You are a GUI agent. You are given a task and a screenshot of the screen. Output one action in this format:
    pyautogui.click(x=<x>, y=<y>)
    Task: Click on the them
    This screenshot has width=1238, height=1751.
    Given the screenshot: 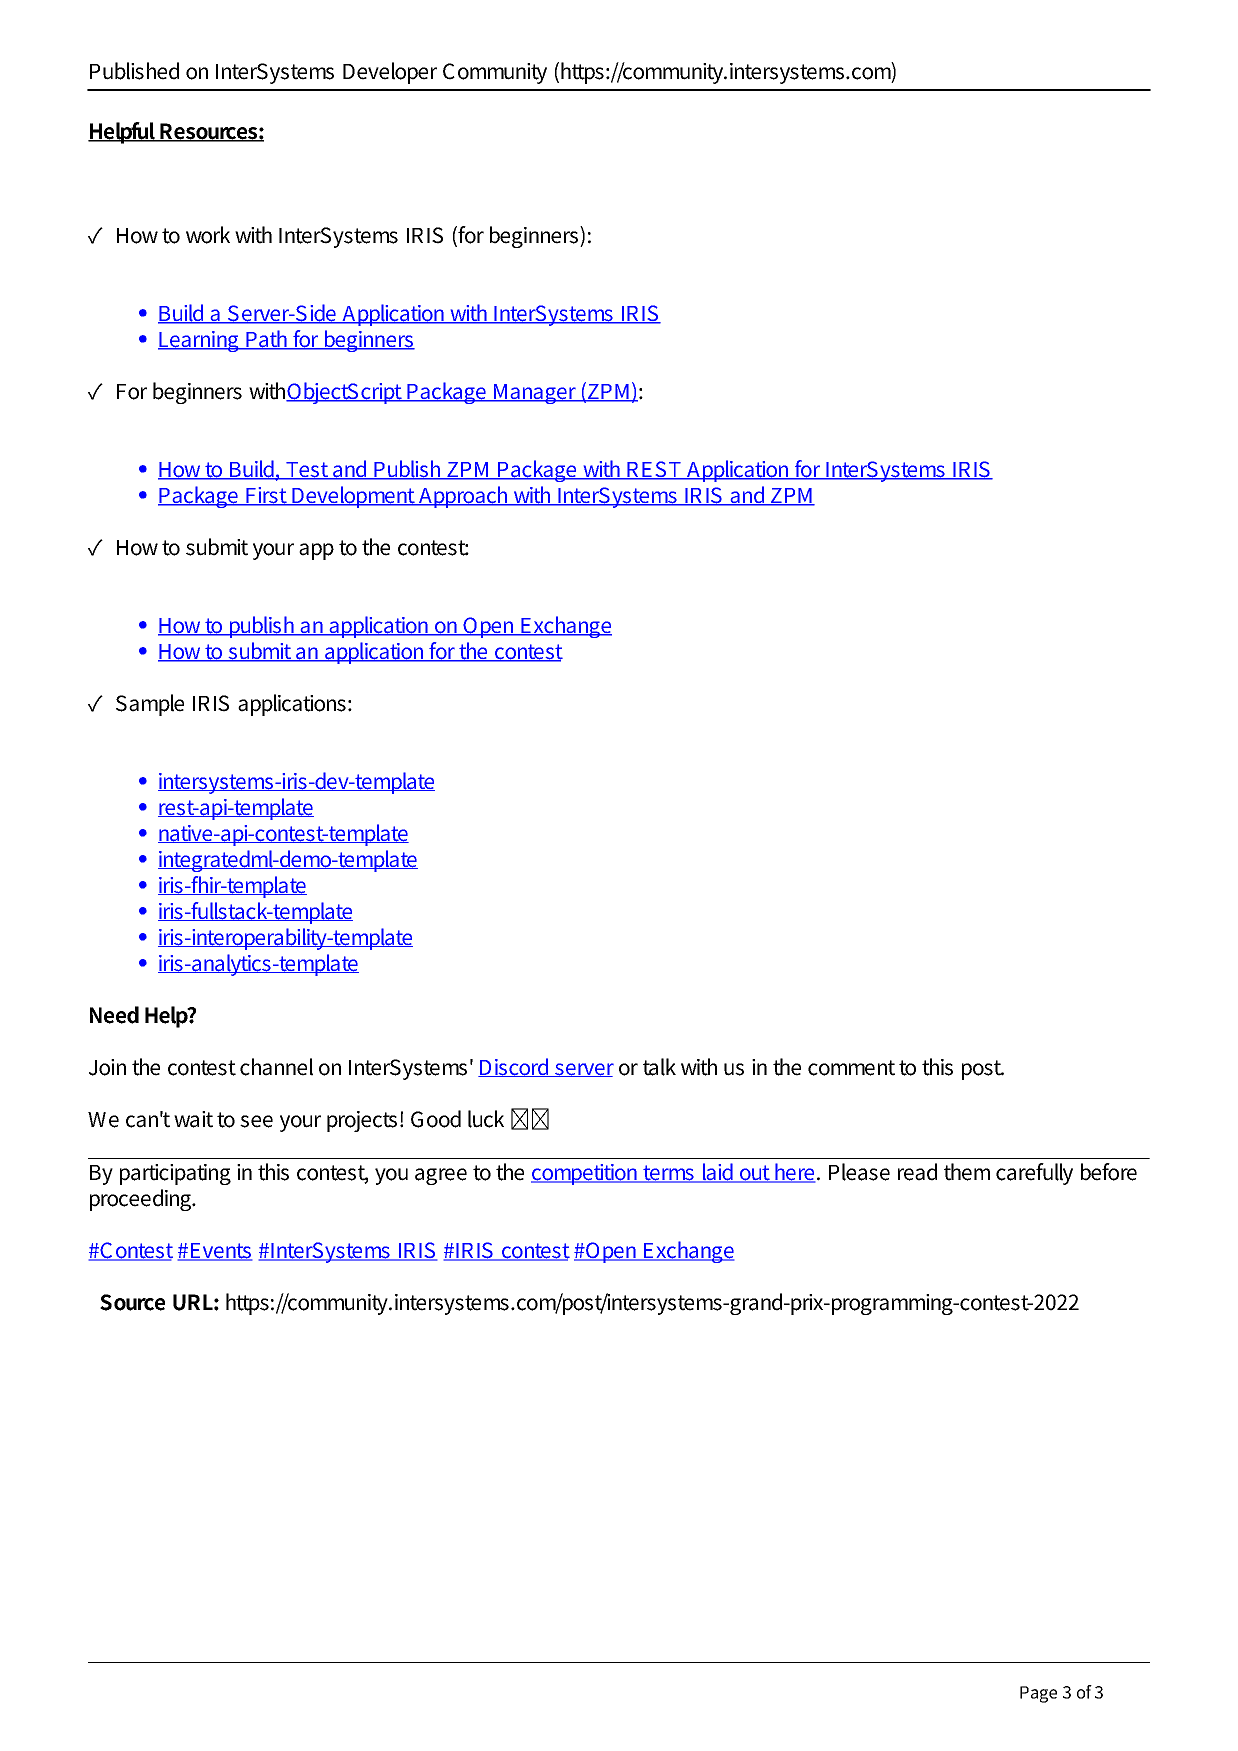 What is the action you would take?
    pyautogui.click(x=967, y=1172)
